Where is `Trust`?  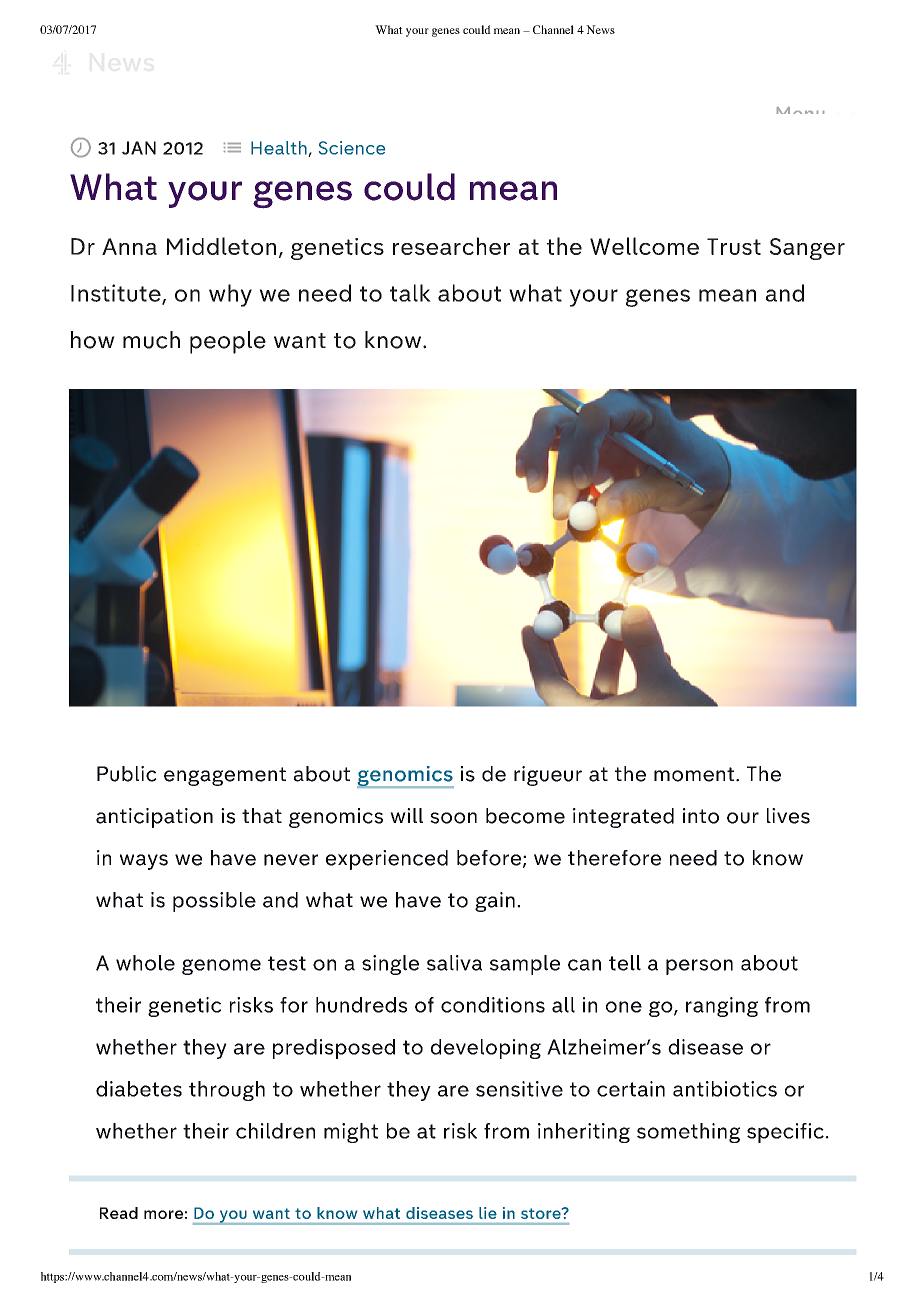
Trust is located at coordinates (734, 246).
